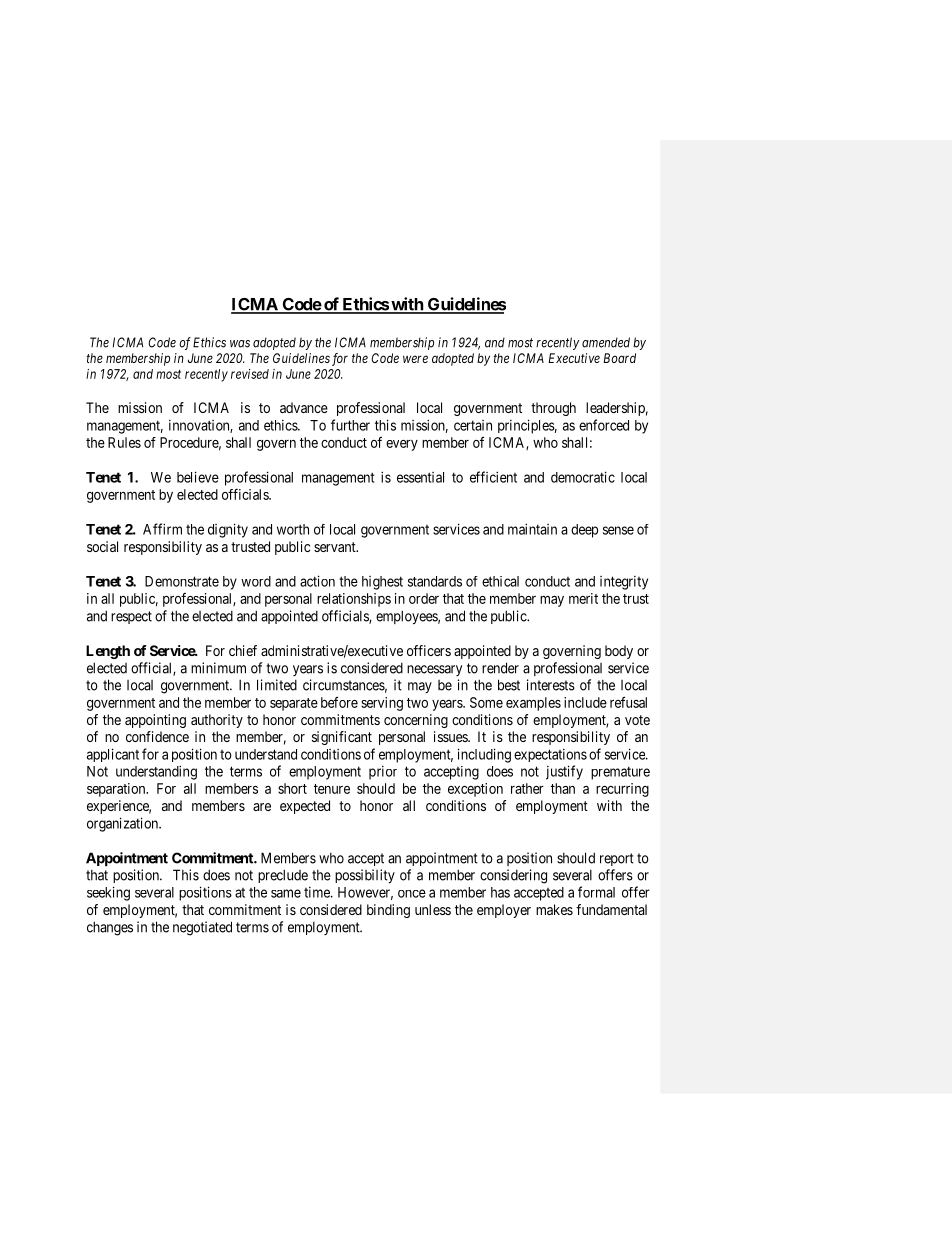 Image resolution: width=952 pixels, height=1233 pixels. I want to click on was, so click(240, 344).
